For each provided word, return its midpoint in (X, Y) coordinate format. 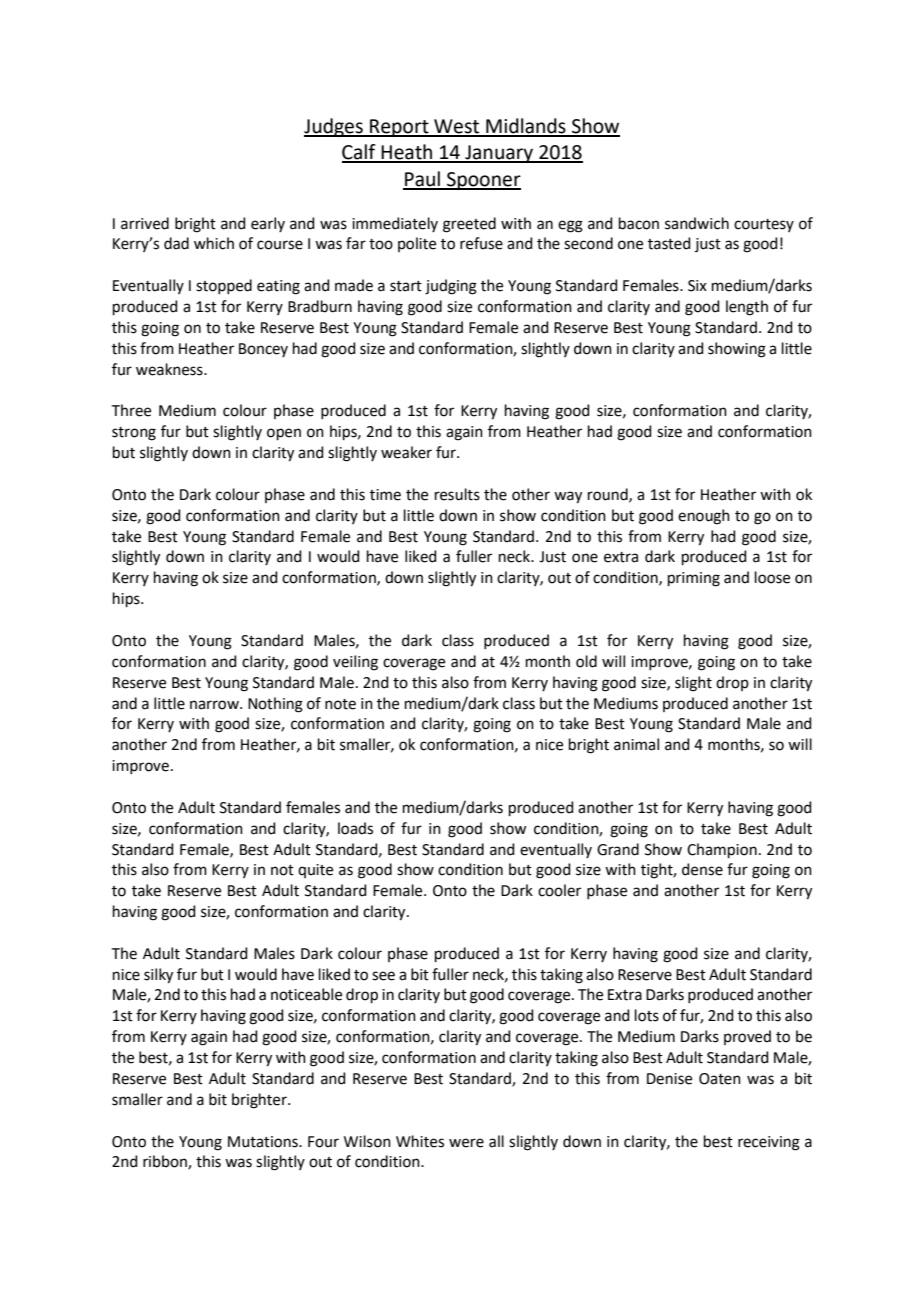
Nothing (275, 705)
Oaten (720, 1079)
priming (694, 579)
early (268, 224)
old (586, 661)
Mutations (264, 1142)
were (466, 1143)
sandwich (697, 223)
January (499, 154)
